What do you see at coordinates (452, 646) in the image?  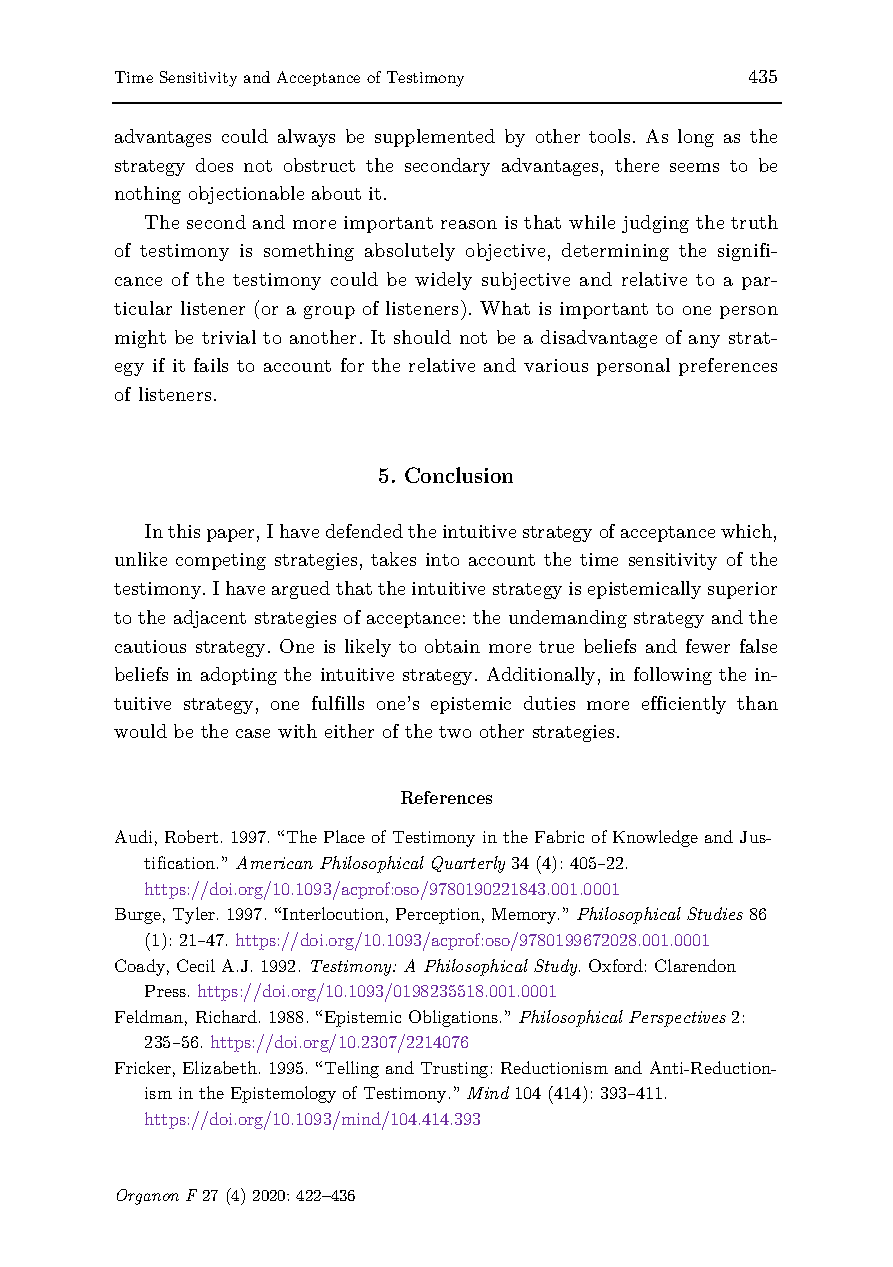 I see `obtain` at bounding box center [452, 646].
